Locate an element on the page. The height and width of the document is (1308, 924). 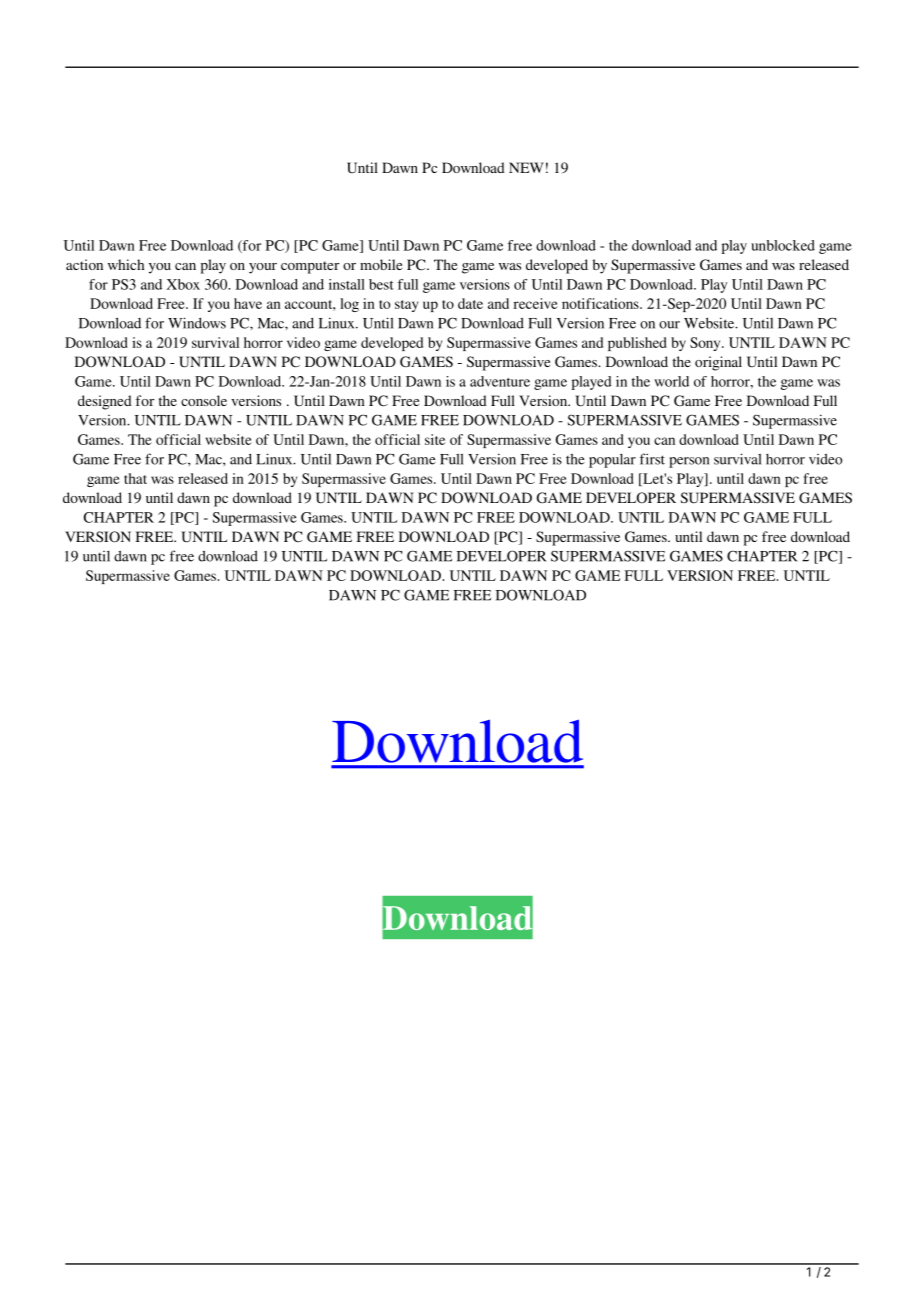
that is located at coordinates (135, 478).
